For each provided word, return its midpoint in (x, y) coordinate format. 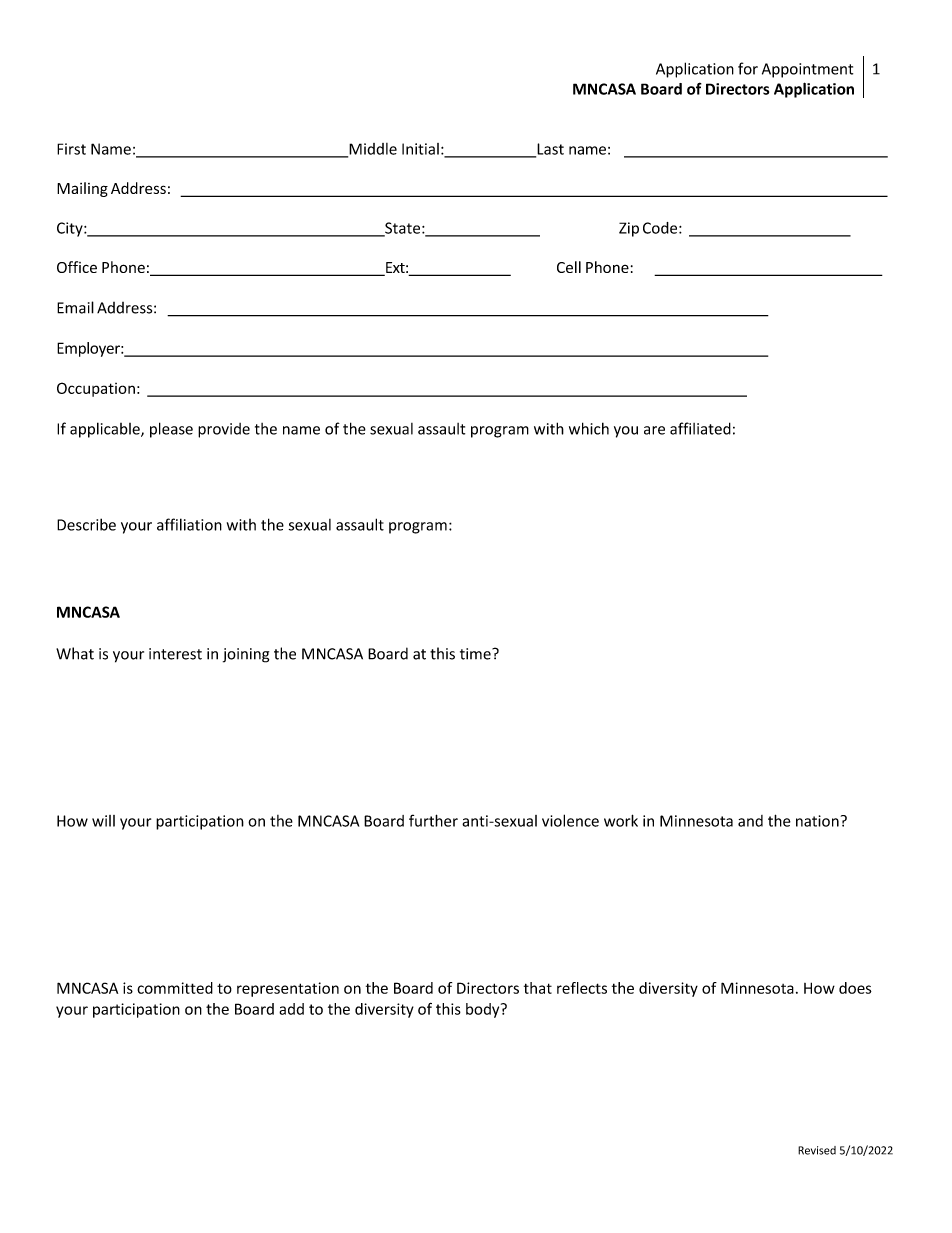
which (589, 428)
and (750, 821)
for (748, 68)
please (171, 430)
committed (175, 988)
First (71, 149)
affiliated (700, 428)
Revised (817, 1150)
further (433, 820)
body (484, 1010)
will (103, 821)
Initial (420, 149)
